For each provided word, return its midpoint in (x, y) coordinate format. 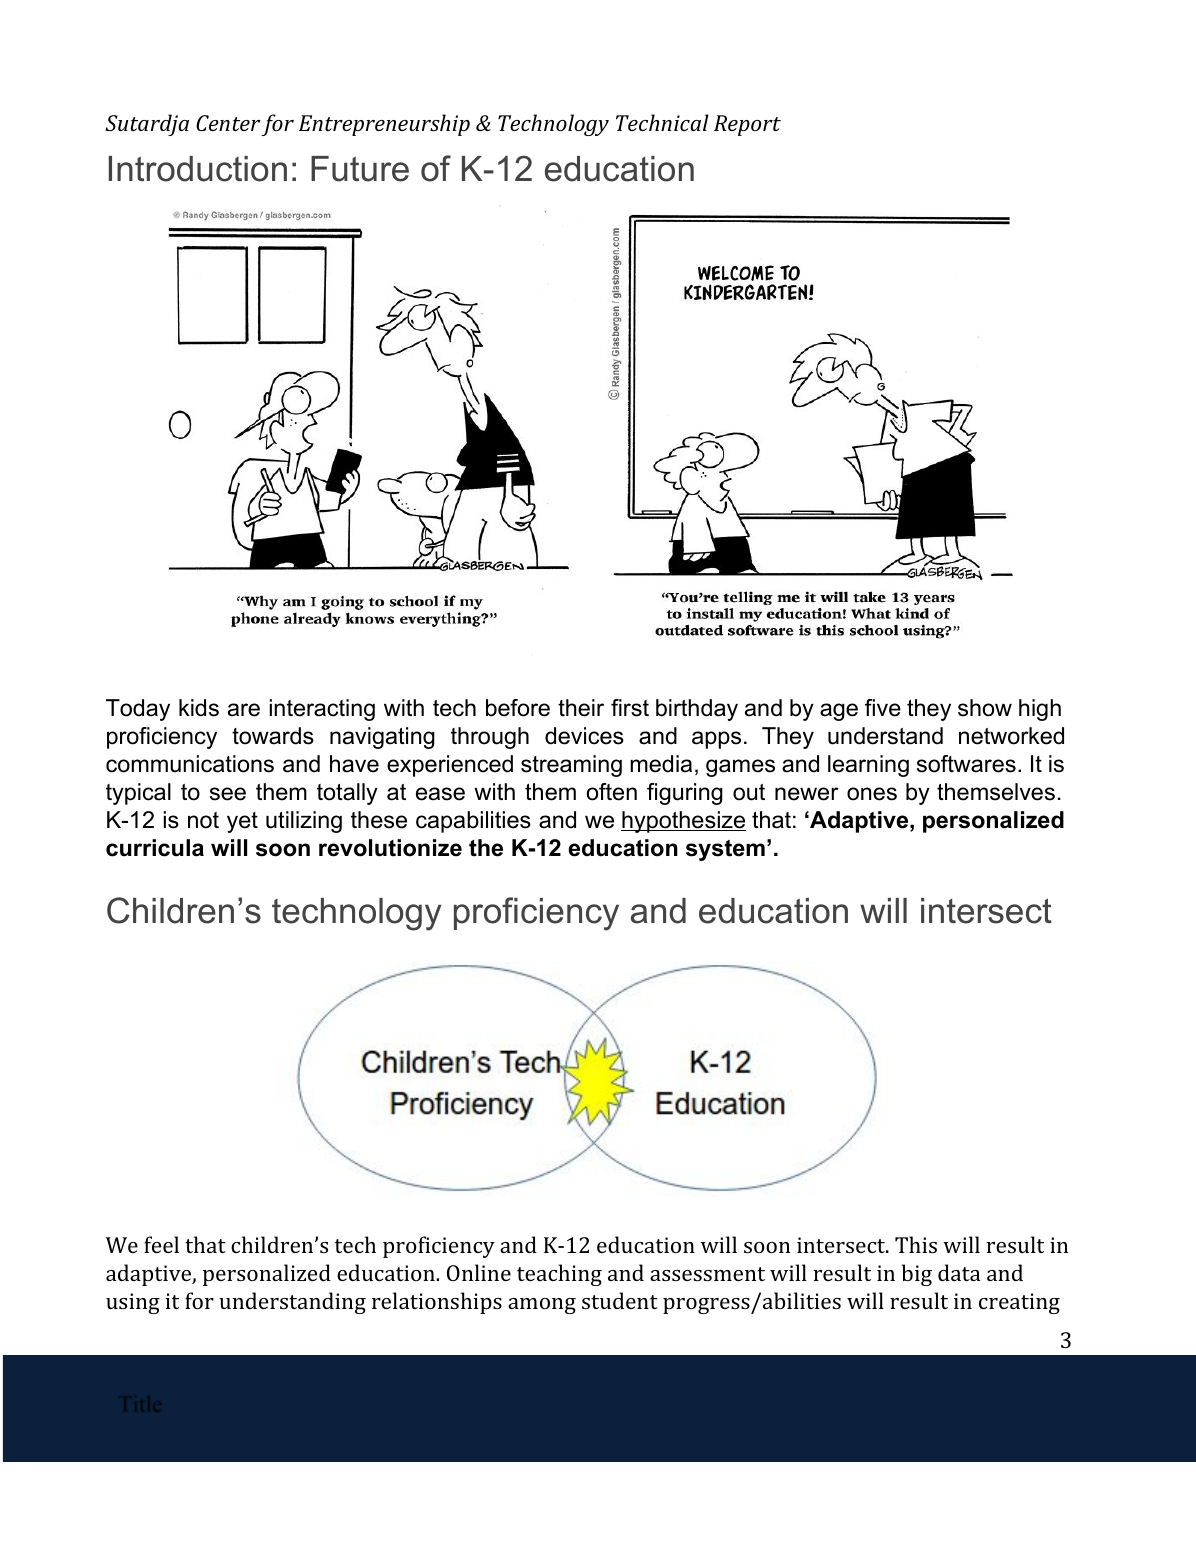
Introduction (198, 169)
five (883, 708)
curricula (155, 848)
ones (872, 794)
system (725, 850)
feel (161, 1244)
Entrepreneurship (384, 125)
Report (747, 125)
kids (199, 708)
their (581, 708)
